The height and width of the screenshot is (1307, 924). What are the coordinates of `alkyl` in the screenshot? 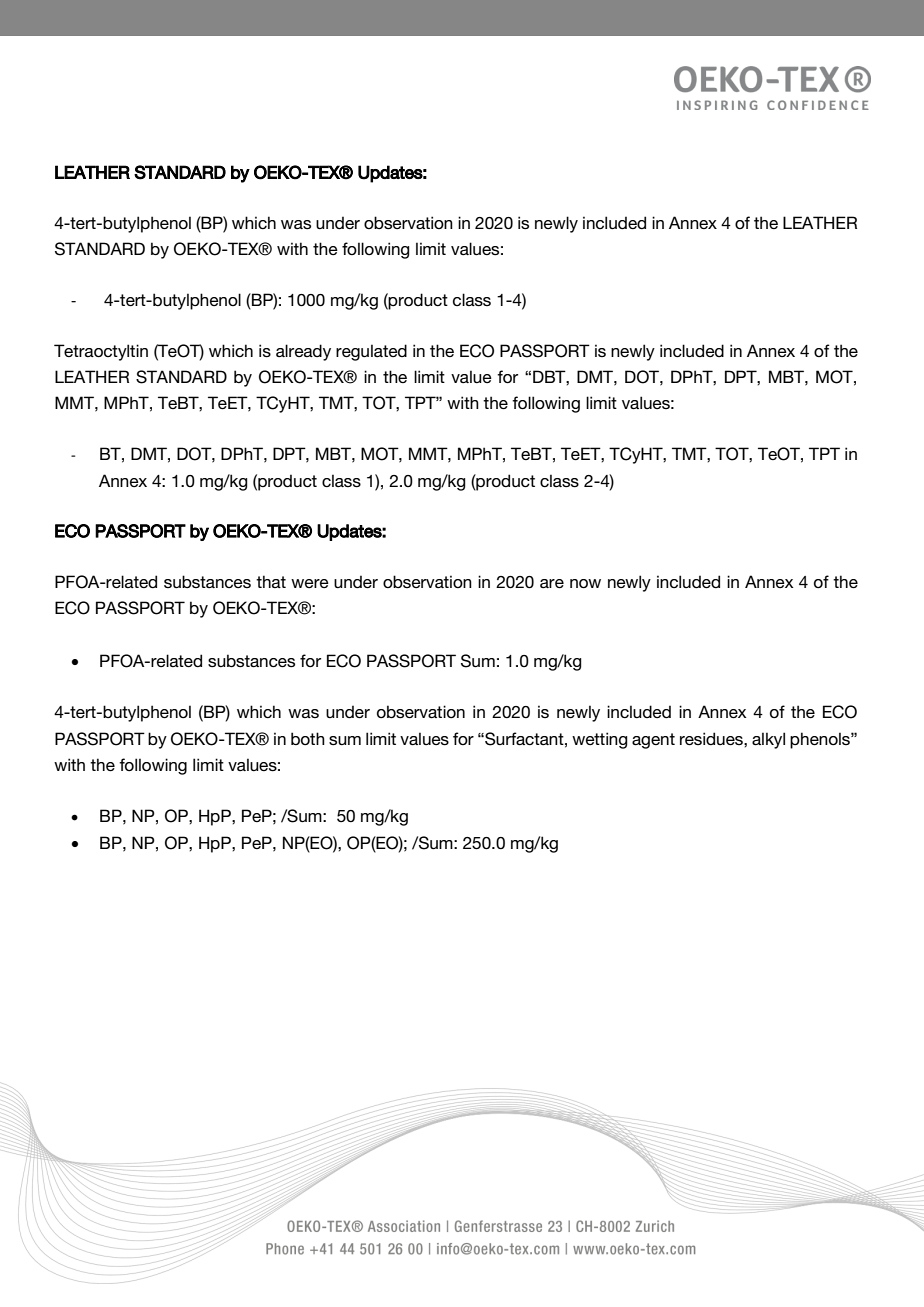 It's located at (768, 740).
